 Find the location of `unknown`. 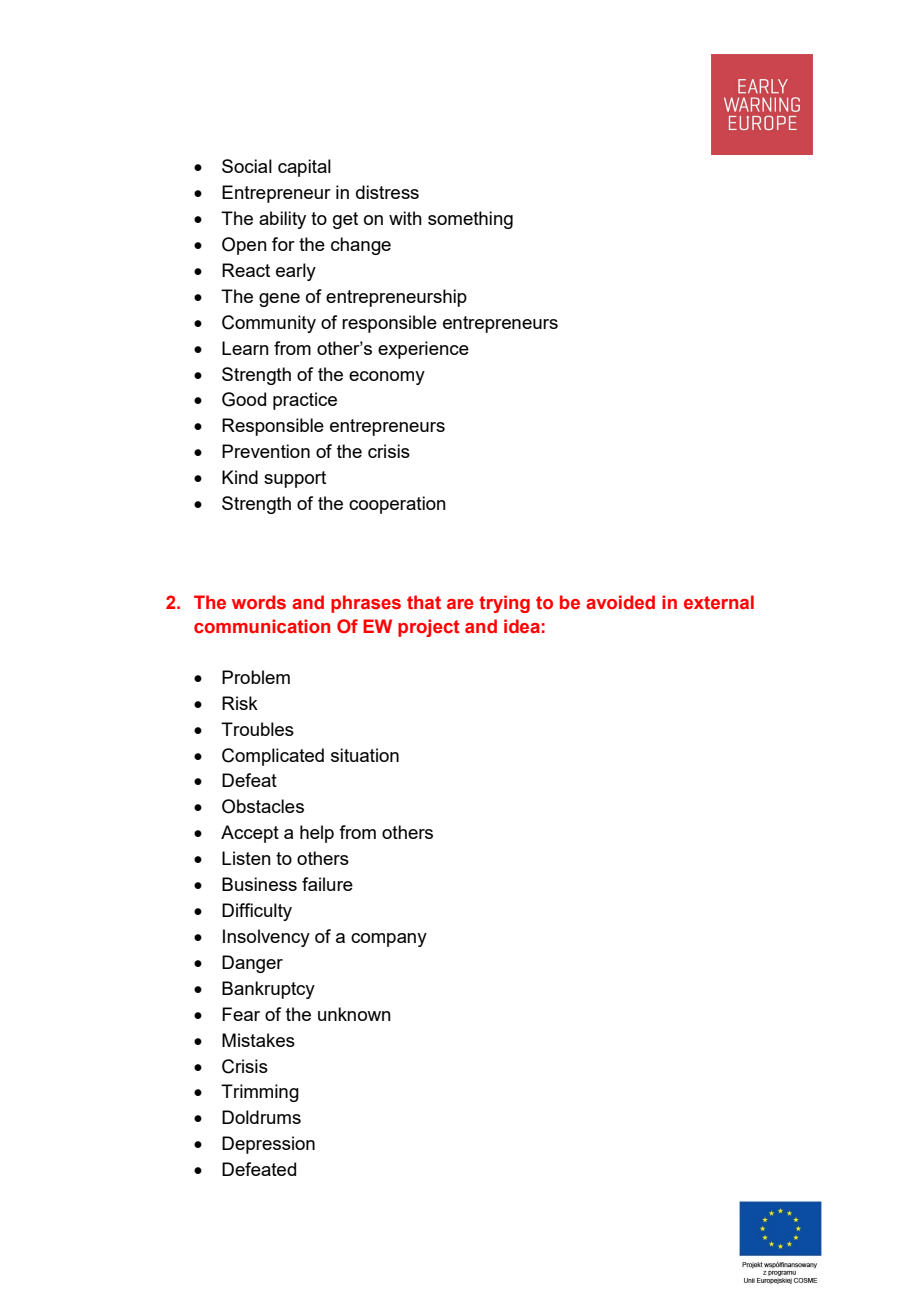

unknown is located at coordinates (354, 1014).
